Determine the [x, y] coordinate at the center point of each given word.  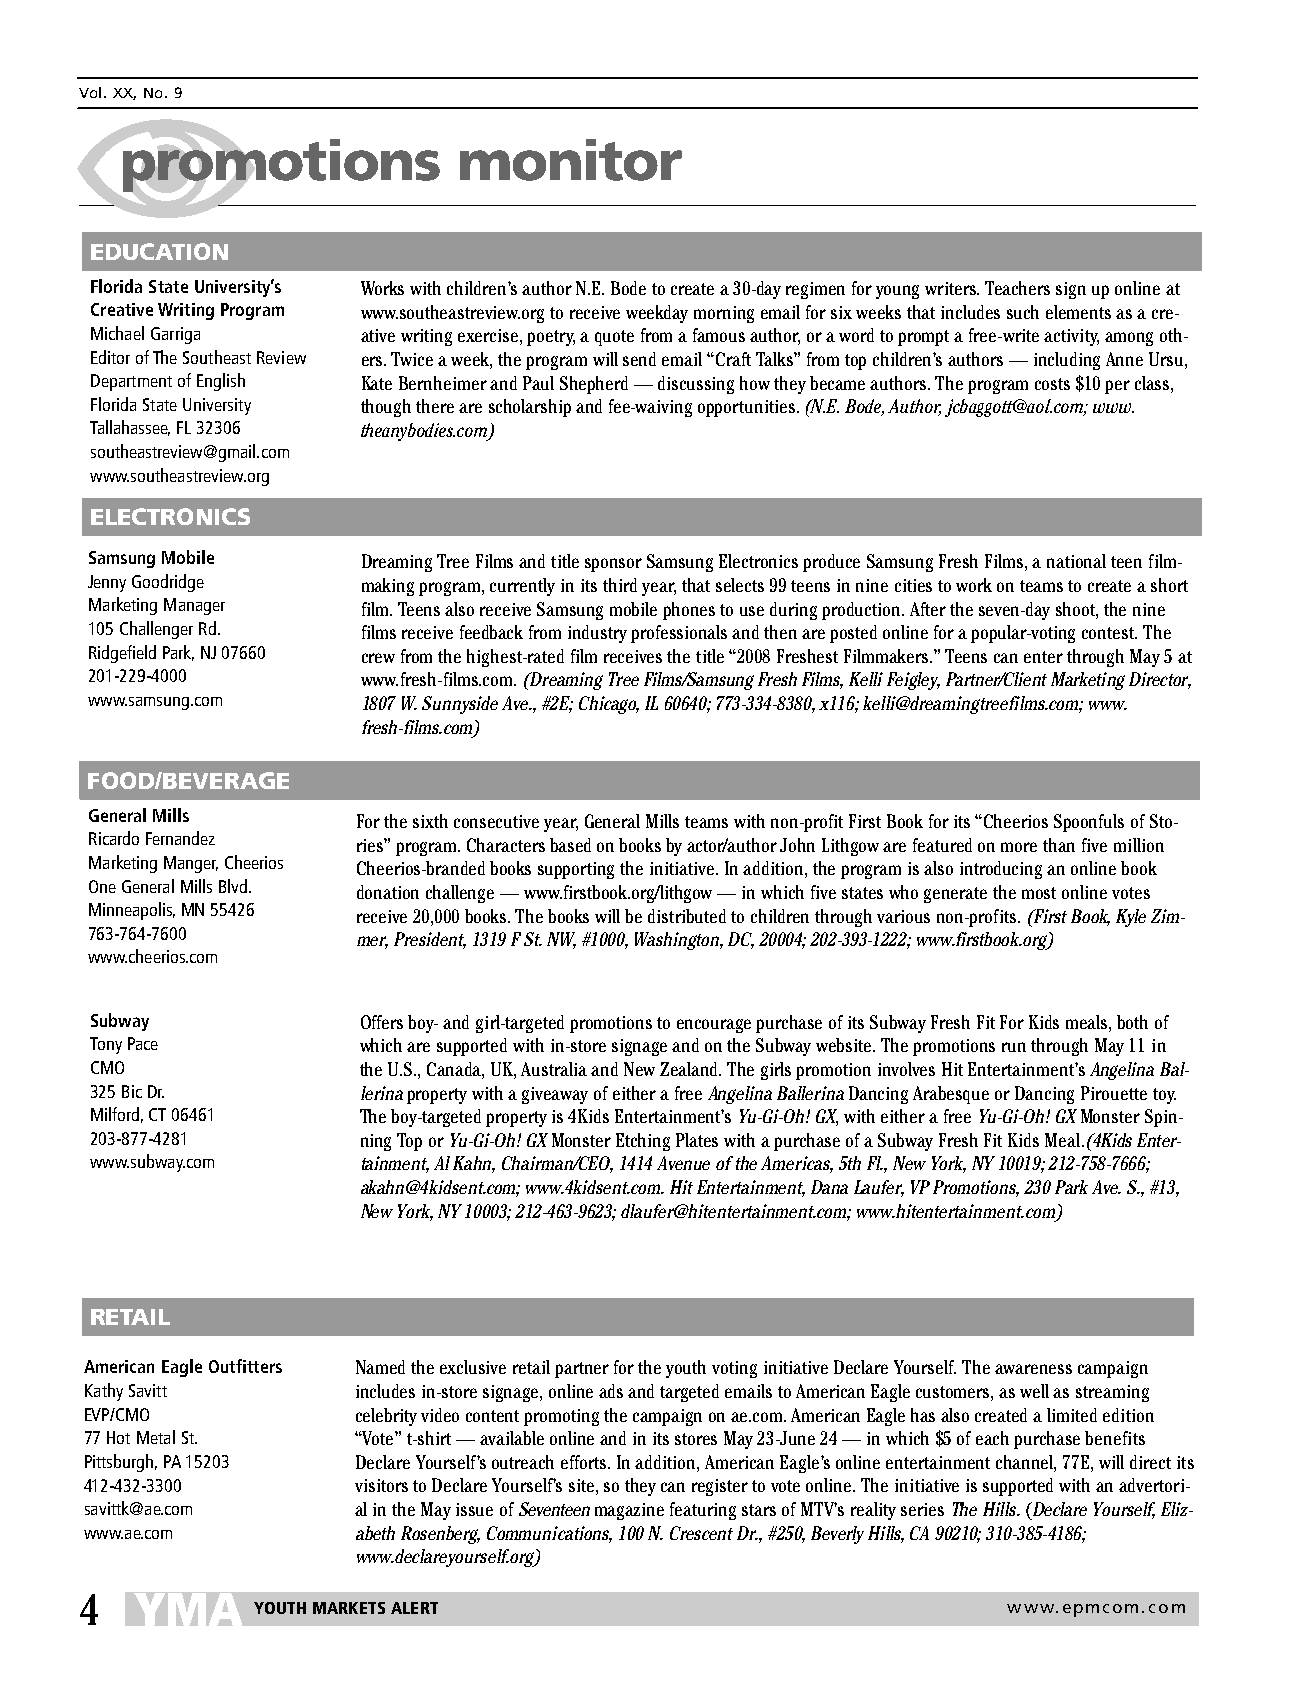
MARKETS [349, 1608]
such [1023, 312]
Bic [132, 1091]
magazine [629, 1511]
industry [597, 634]
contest [1109, 633]
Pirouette [1114, 1093]
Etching [643, 1142]
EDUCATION [159, 251]
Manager [194, 606]
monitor [571, 160]
